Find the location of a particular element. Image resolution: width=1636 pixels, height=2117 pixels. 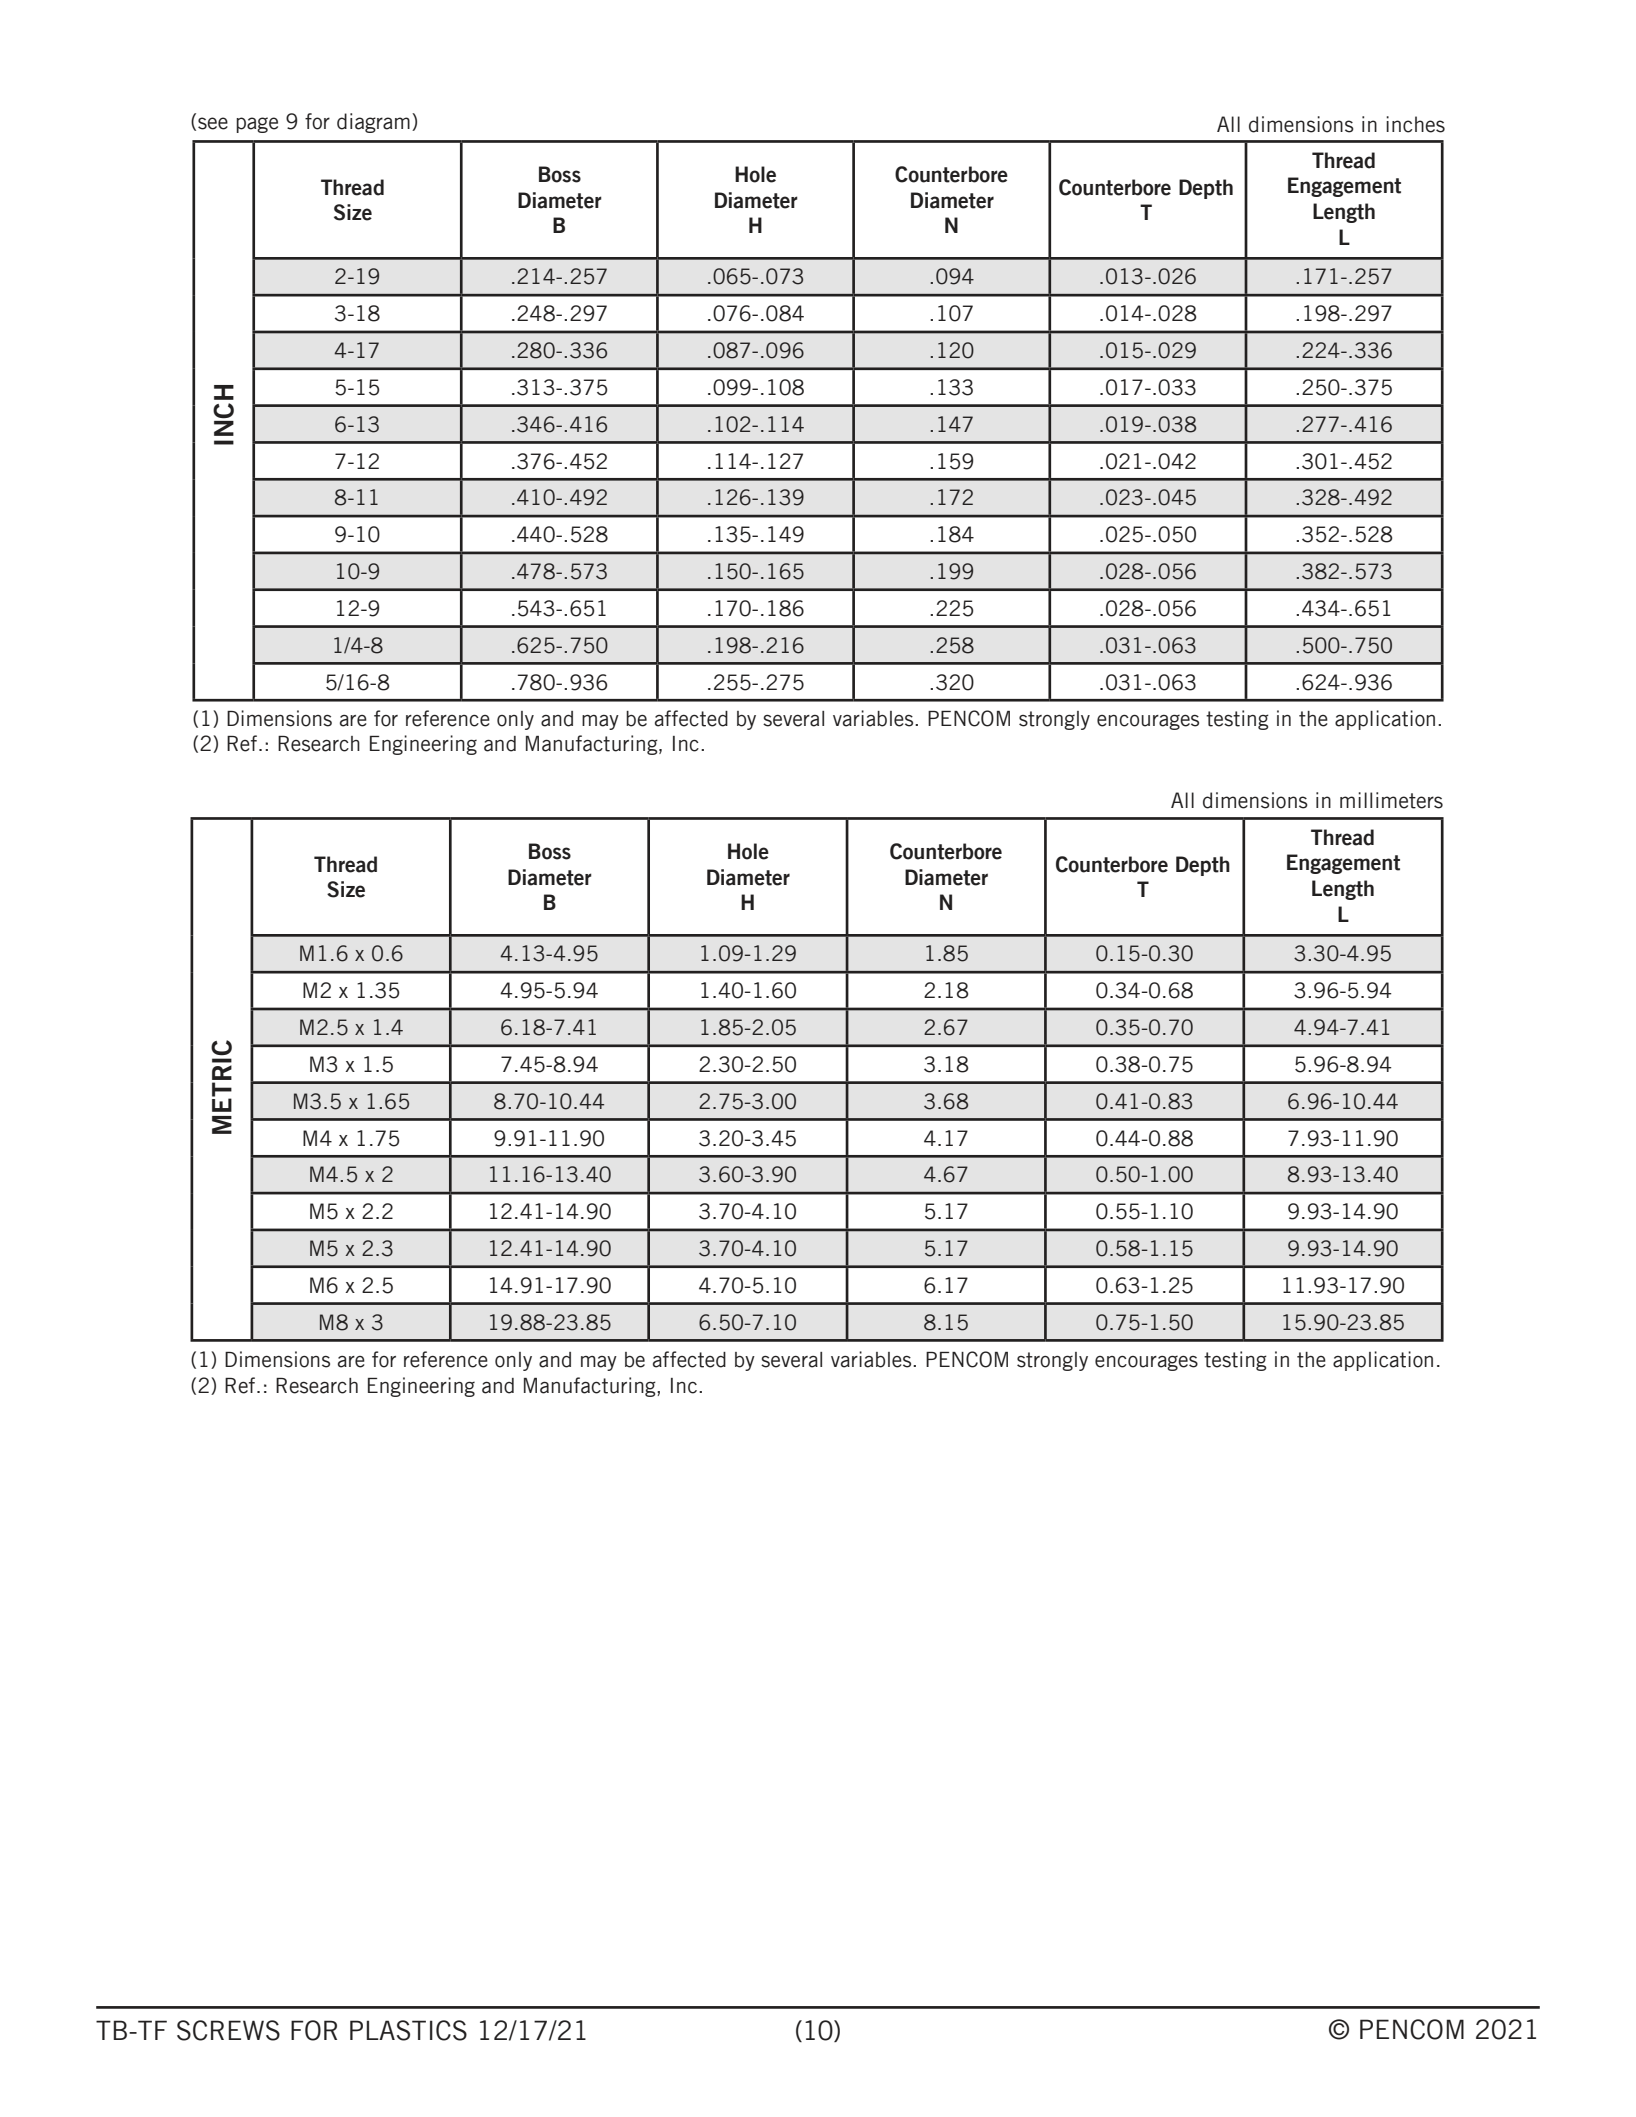

SCREWS is located at coordinates (228, 2030).
